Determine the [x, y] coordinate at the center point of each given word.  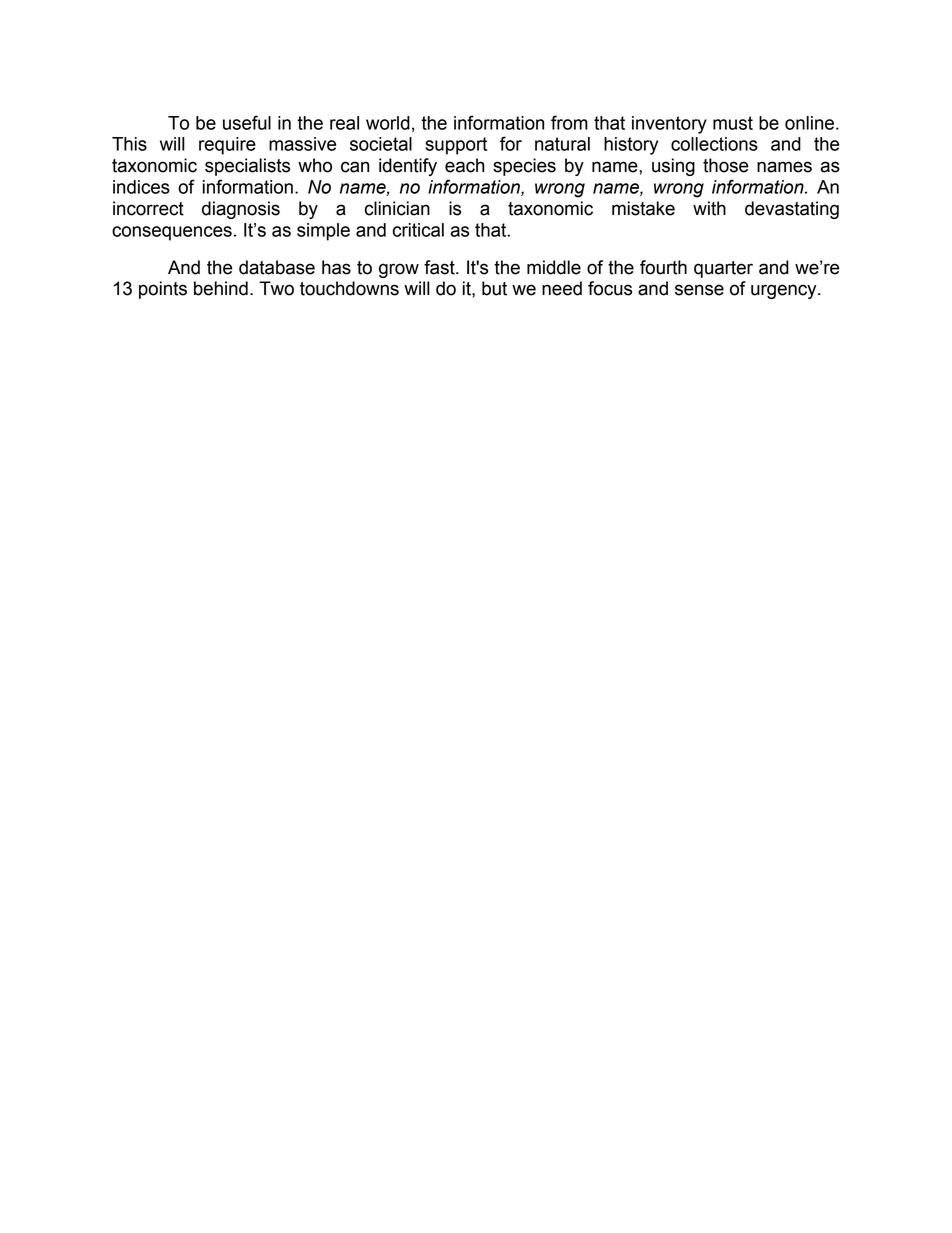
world [388, 123]
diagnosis [241, 210]
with [709, 208]
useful [247, 122]
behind [221, 288]
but [494, 288]
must [733, 123]
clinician [397, 208]
